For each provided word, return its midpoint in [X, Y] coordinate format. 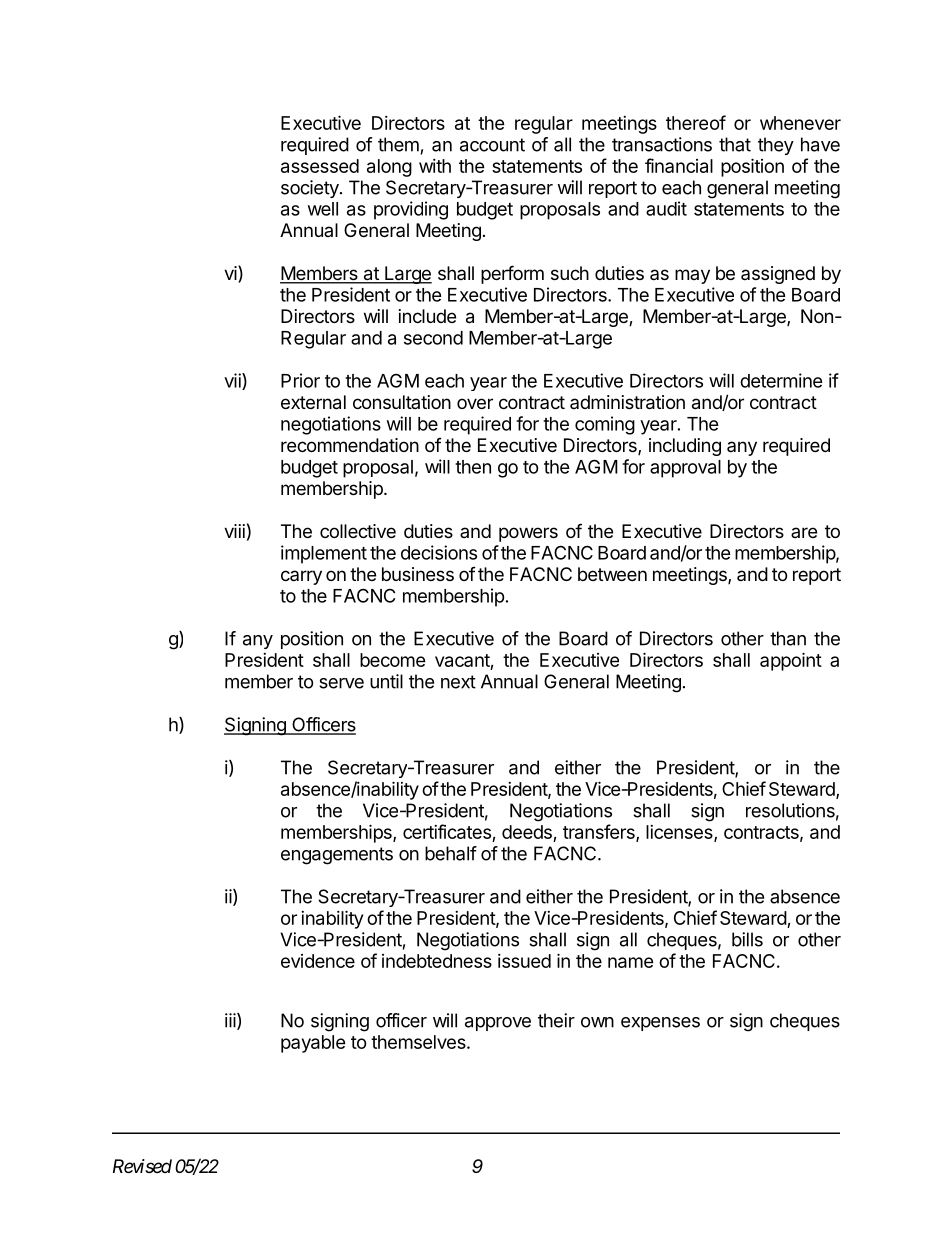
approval [685, 469]
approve [498, 1024]
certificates [447, 831]
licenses [680, 833]
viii [234, 531]
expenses [660, 1024]
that [735, 144]
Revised [142, 1166]
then [473, 467]
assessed [320, 166]
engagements [337, 856]
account [492, 145]
